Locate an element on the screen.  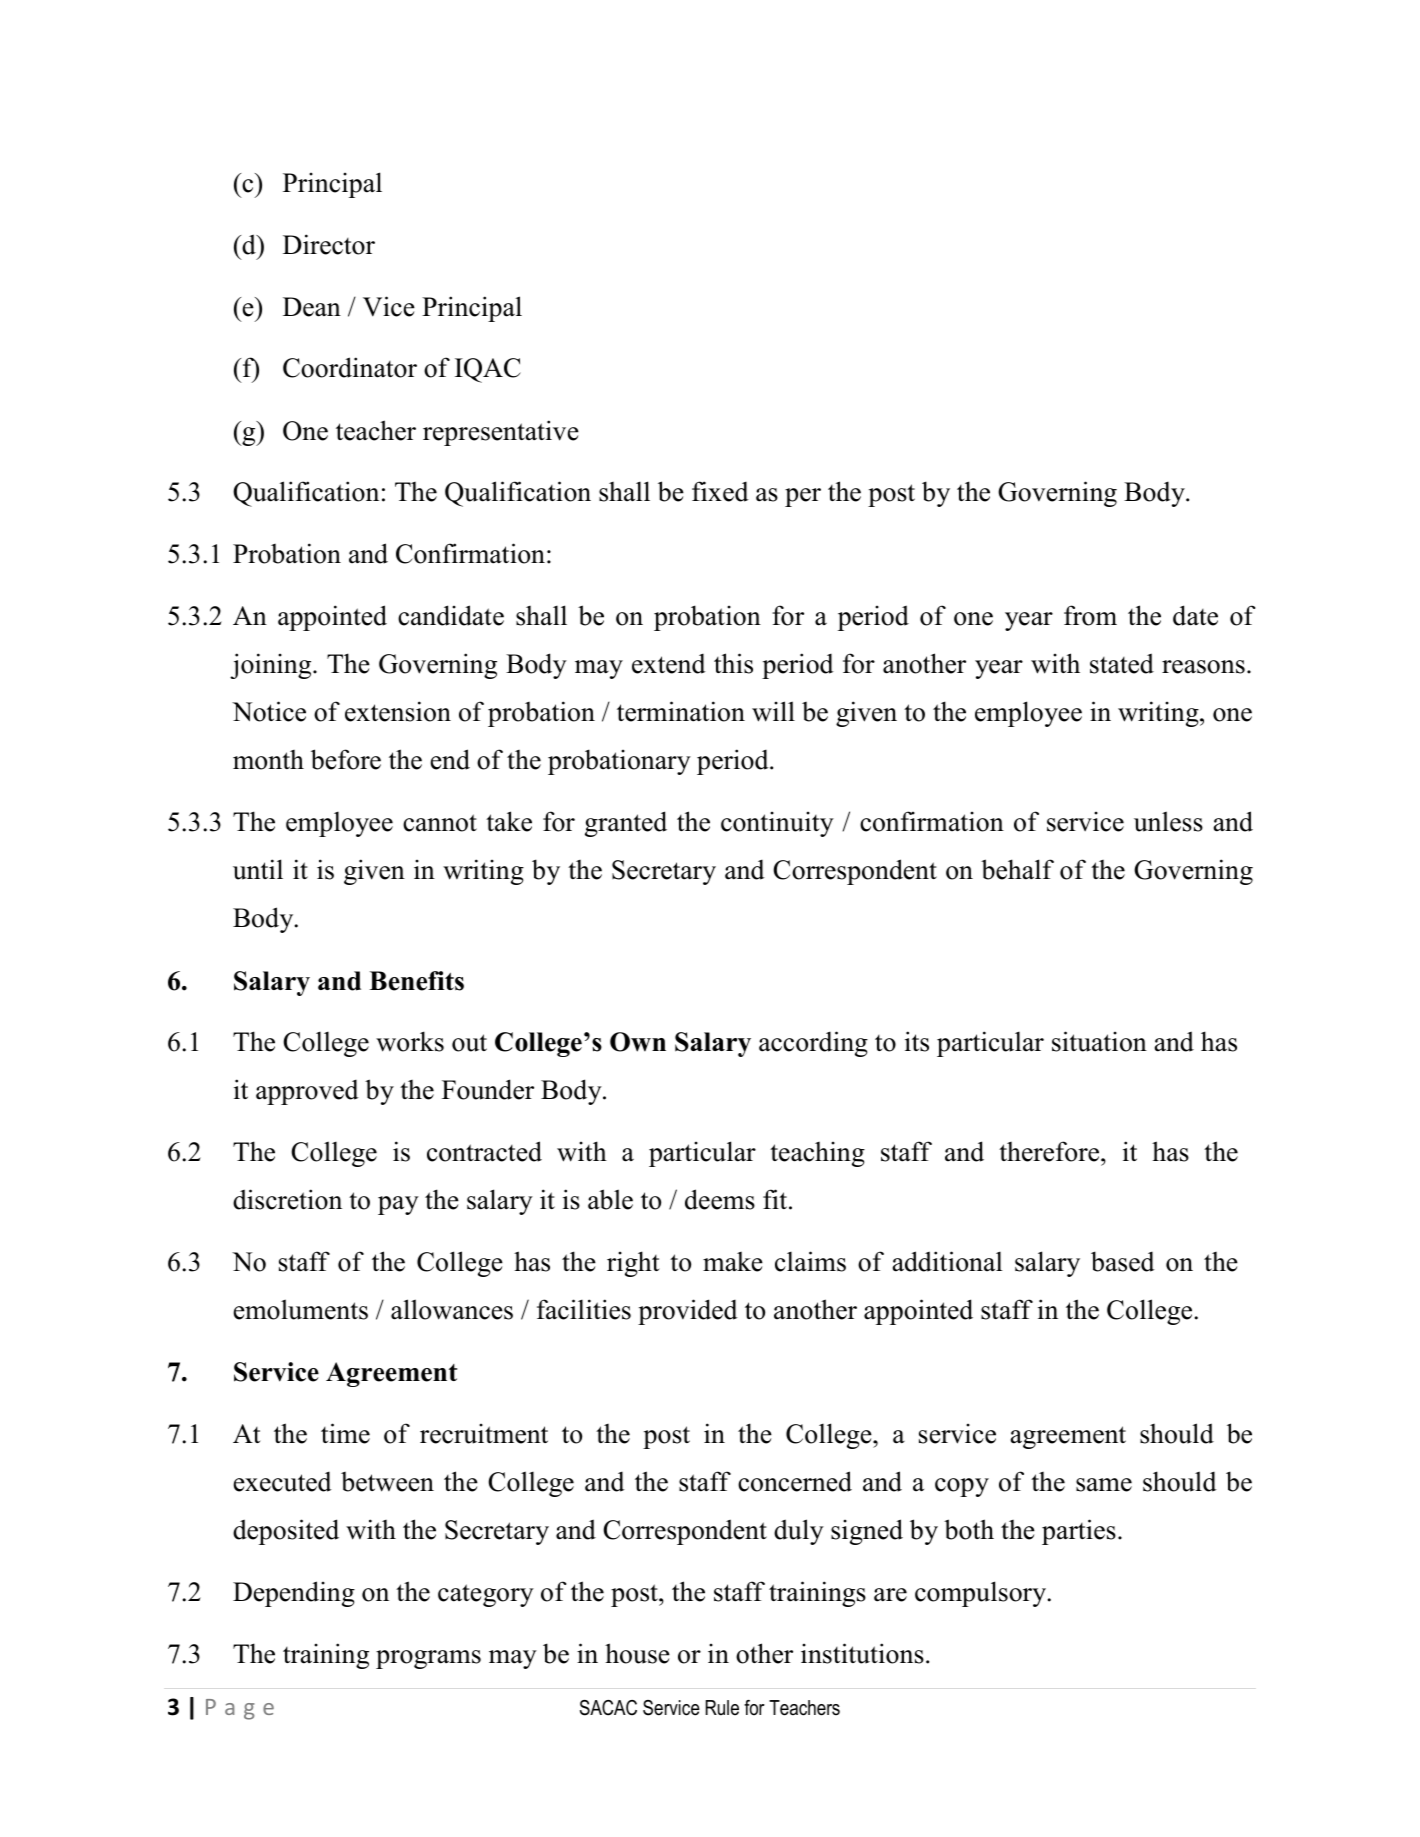
from is located at coordinates (1090, 615).
